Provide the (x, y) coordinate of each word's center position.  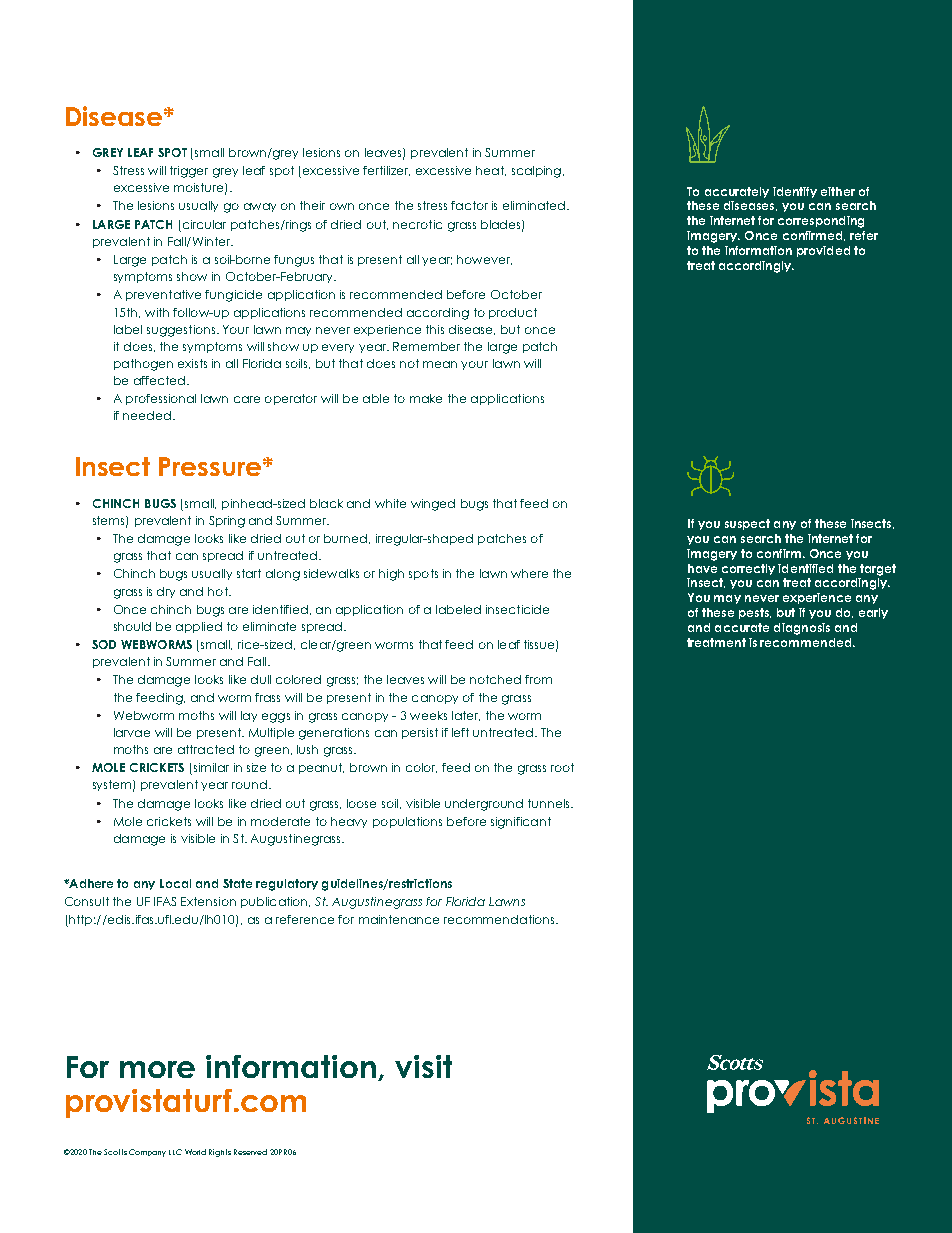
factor (469, 205)
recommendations (500, 919)
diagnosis (802, 629)
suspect (747, 524)
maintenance (399, 919)
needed (147, 415)
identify (795, 192)
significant (521, 823)
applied (199, 627)
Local (175, 883)
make (426, 398)
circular (204, 224)
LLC (175, 1152)
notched (495, 679)
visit (423, 1066)
